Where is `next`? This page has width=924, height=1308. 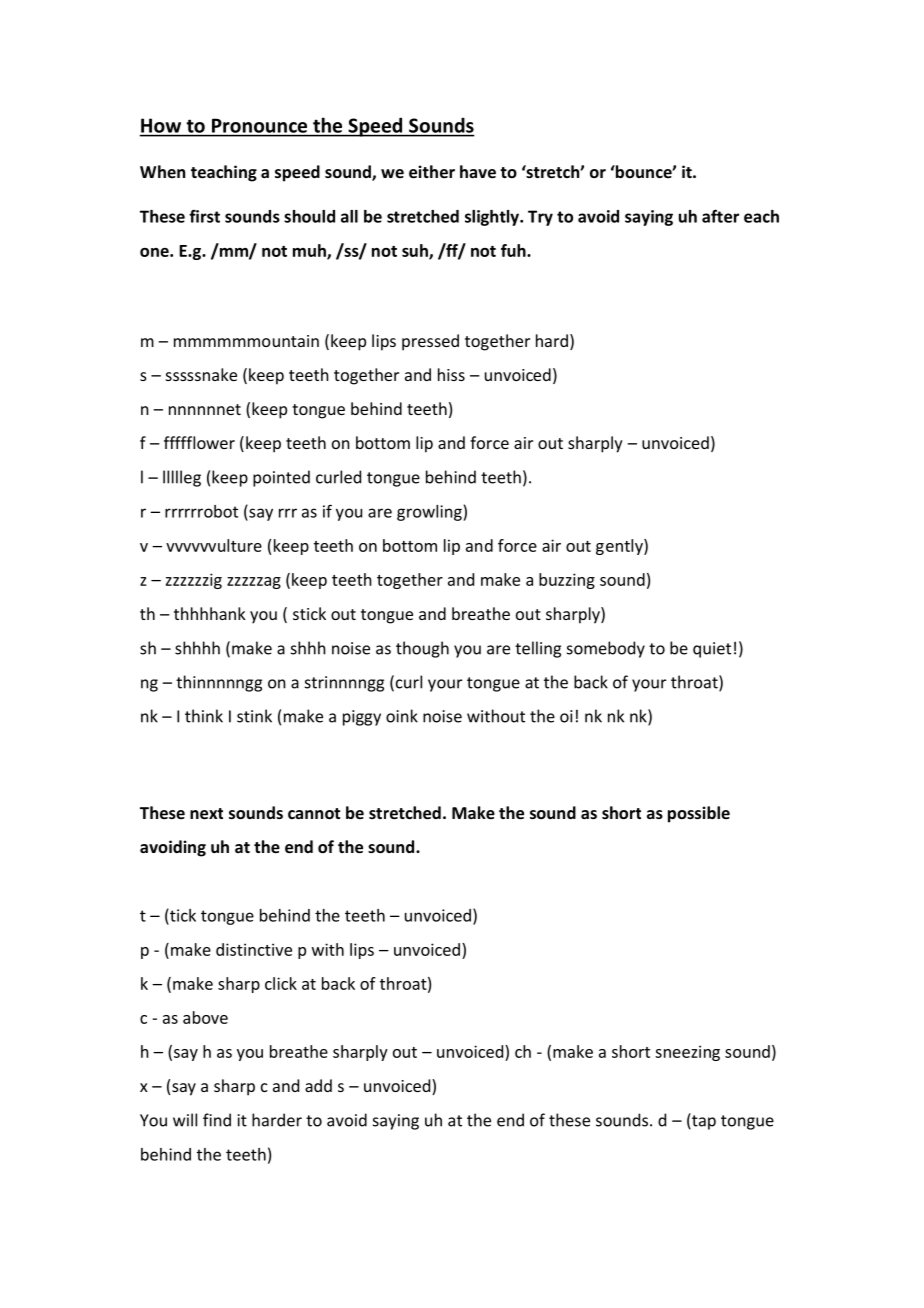 next is located at coordinates (206, 813).
